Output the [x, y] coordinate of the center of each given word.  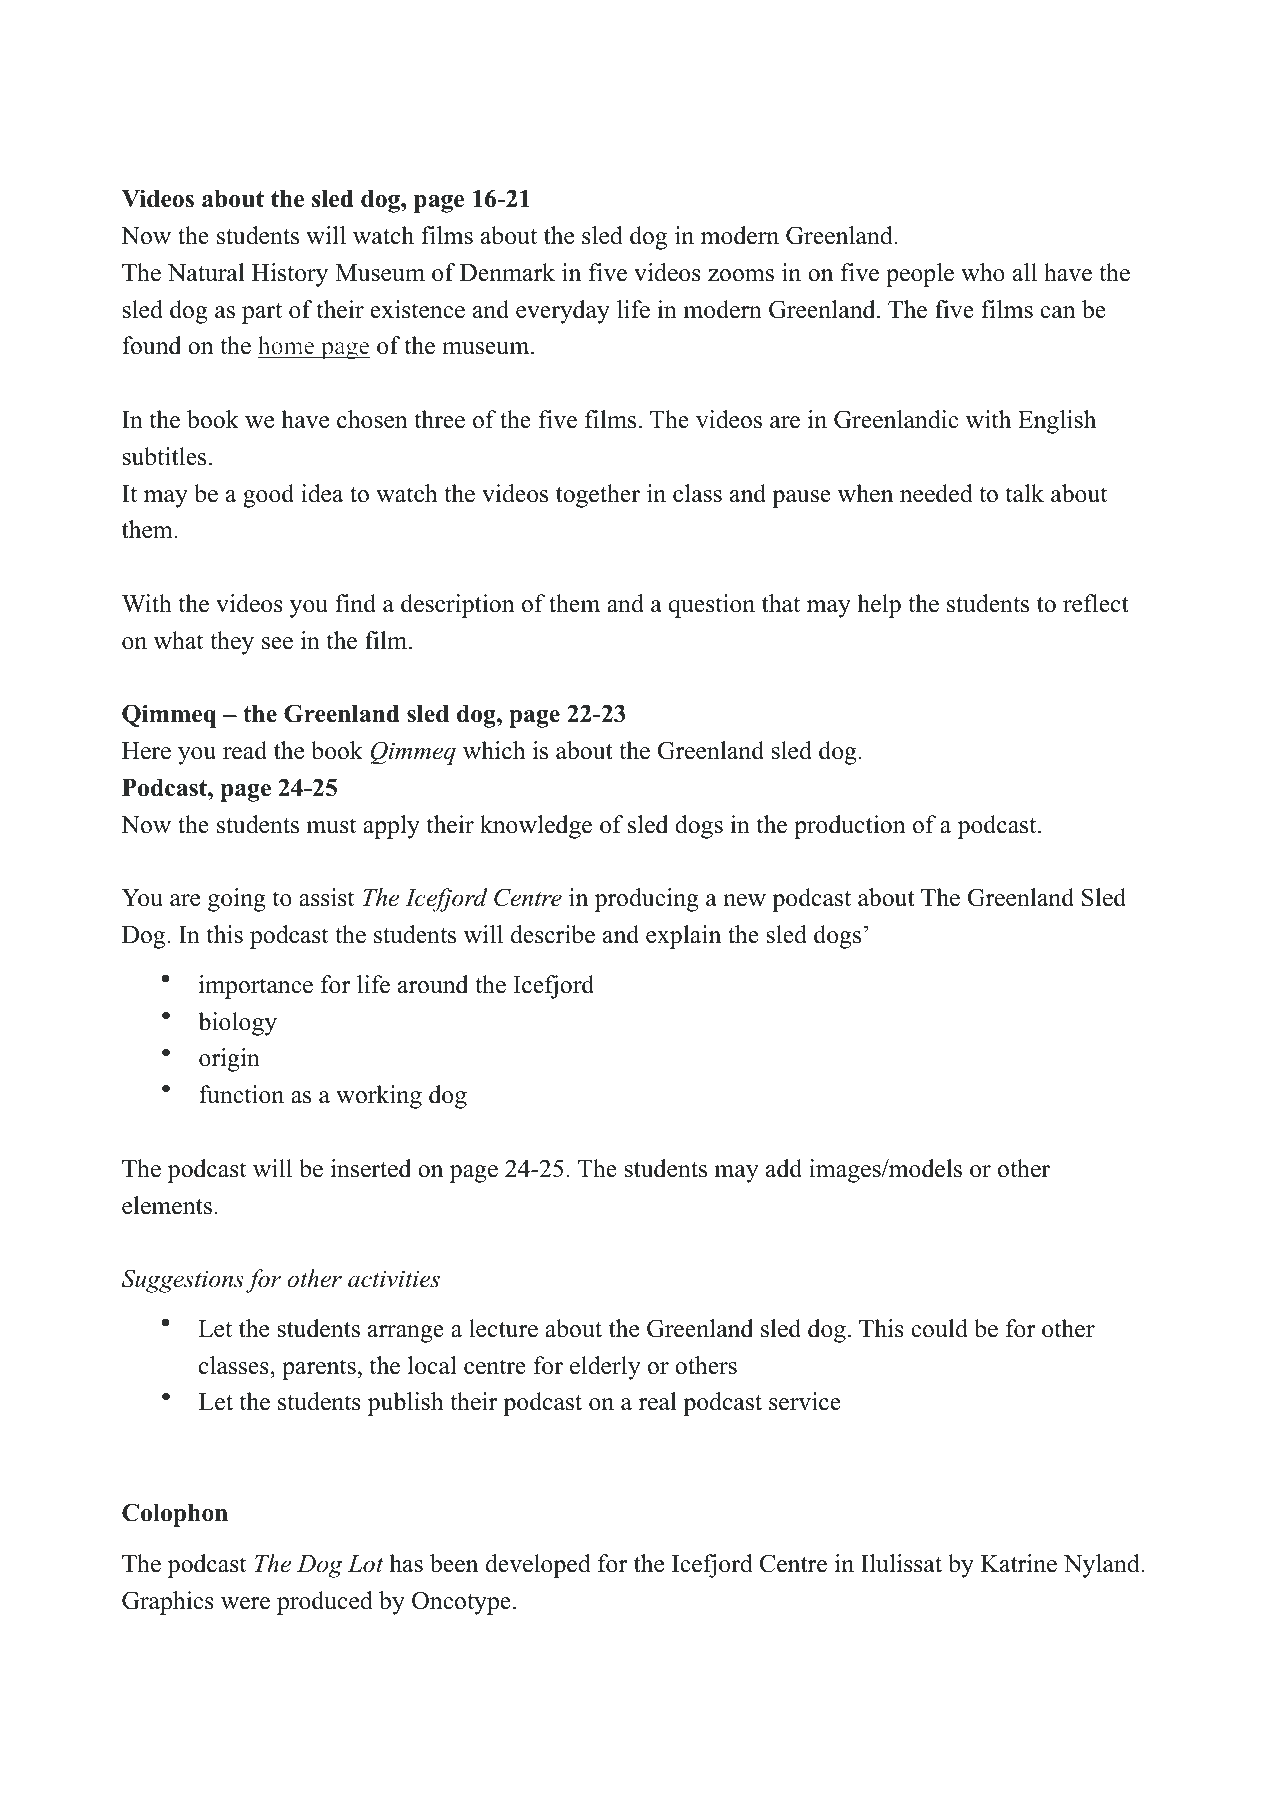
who [983, 272]
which [494, 750]
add [784, 1168]
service [805, 1401]
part [262, 313]
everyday [563, 312]
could [939, 1328]
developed [538, 1566]
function [241, 1094]
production [850, 827]
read [245, 750]
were [245, 1603]
